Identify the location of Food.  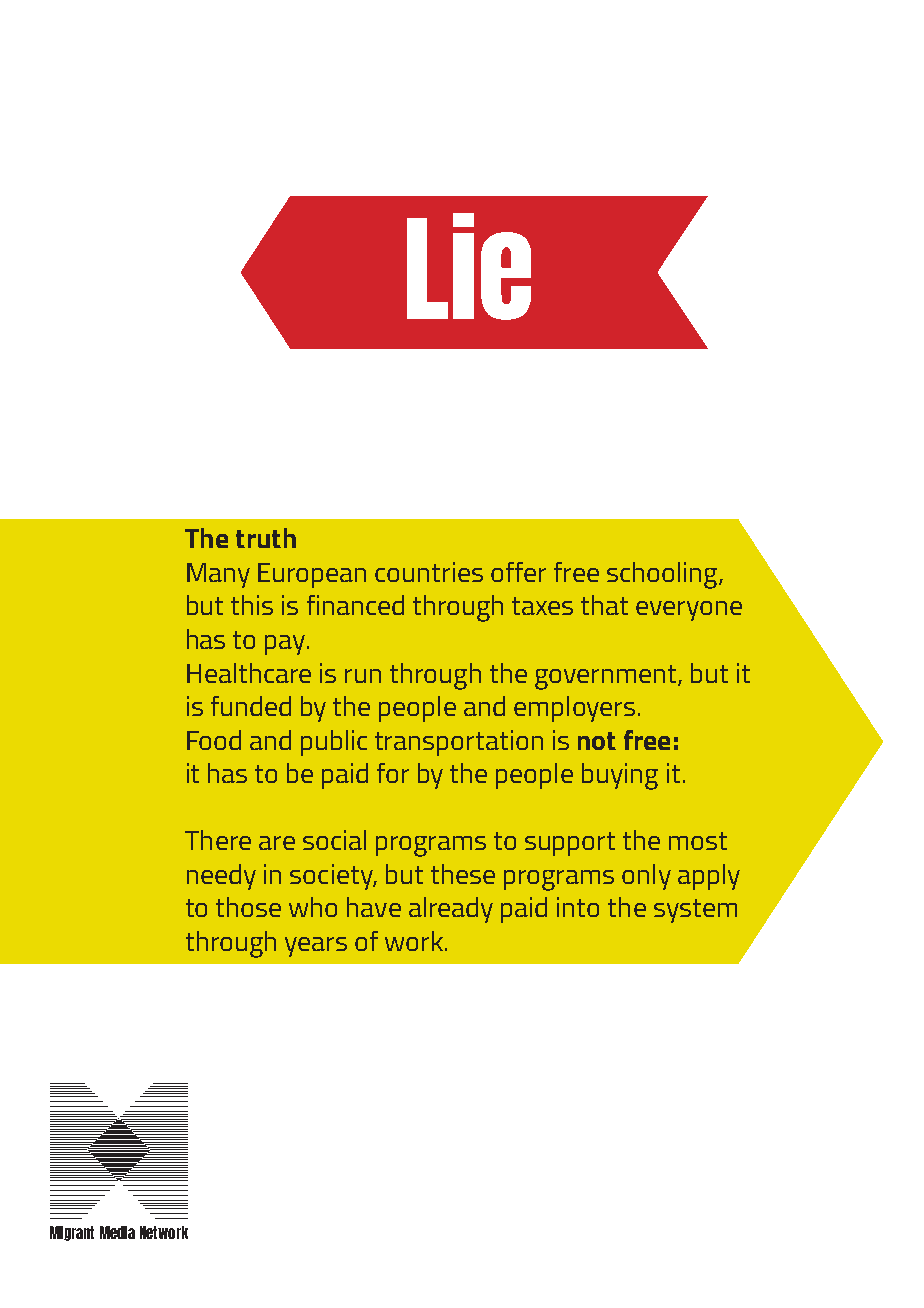
(214, 740).
